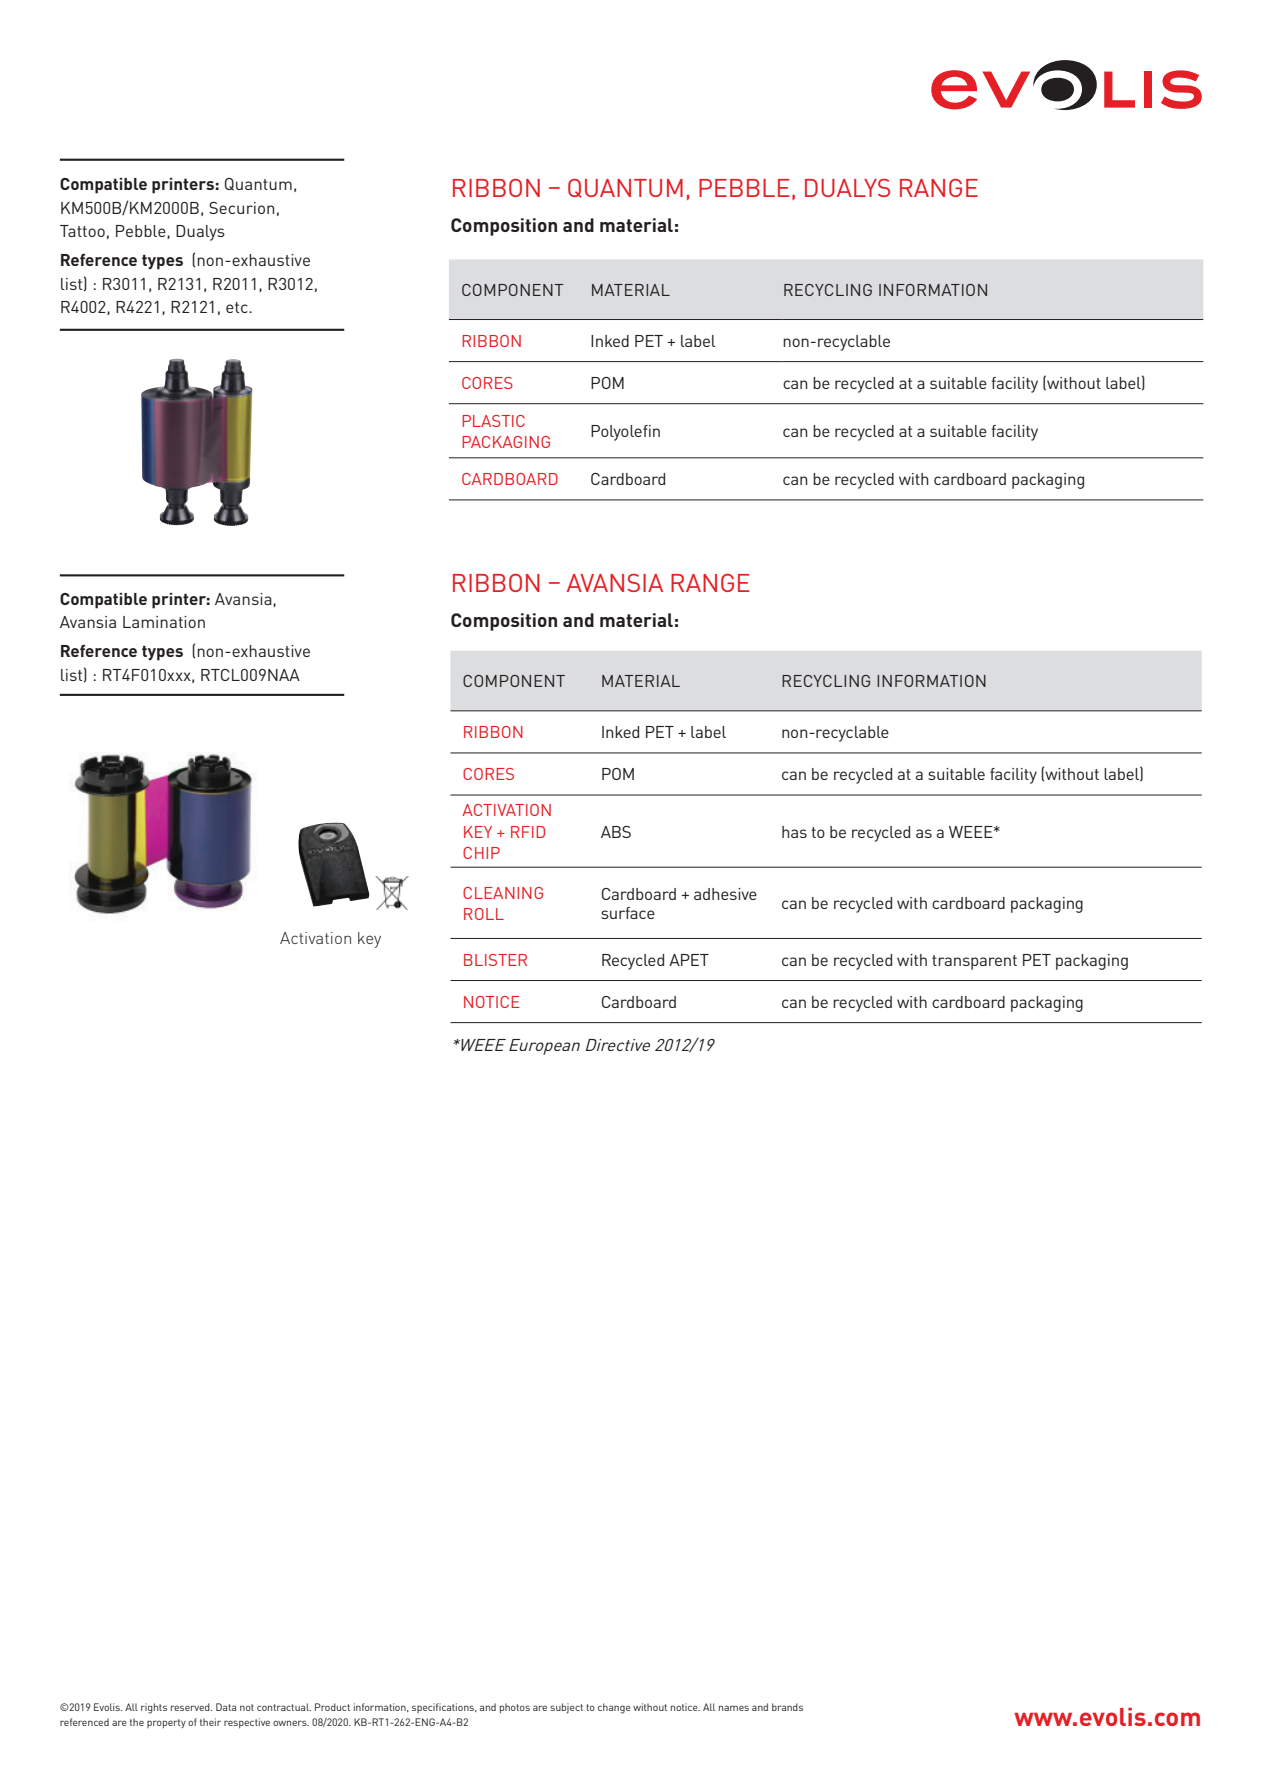  I want to click on Polyolefin, so click(625, 433).
